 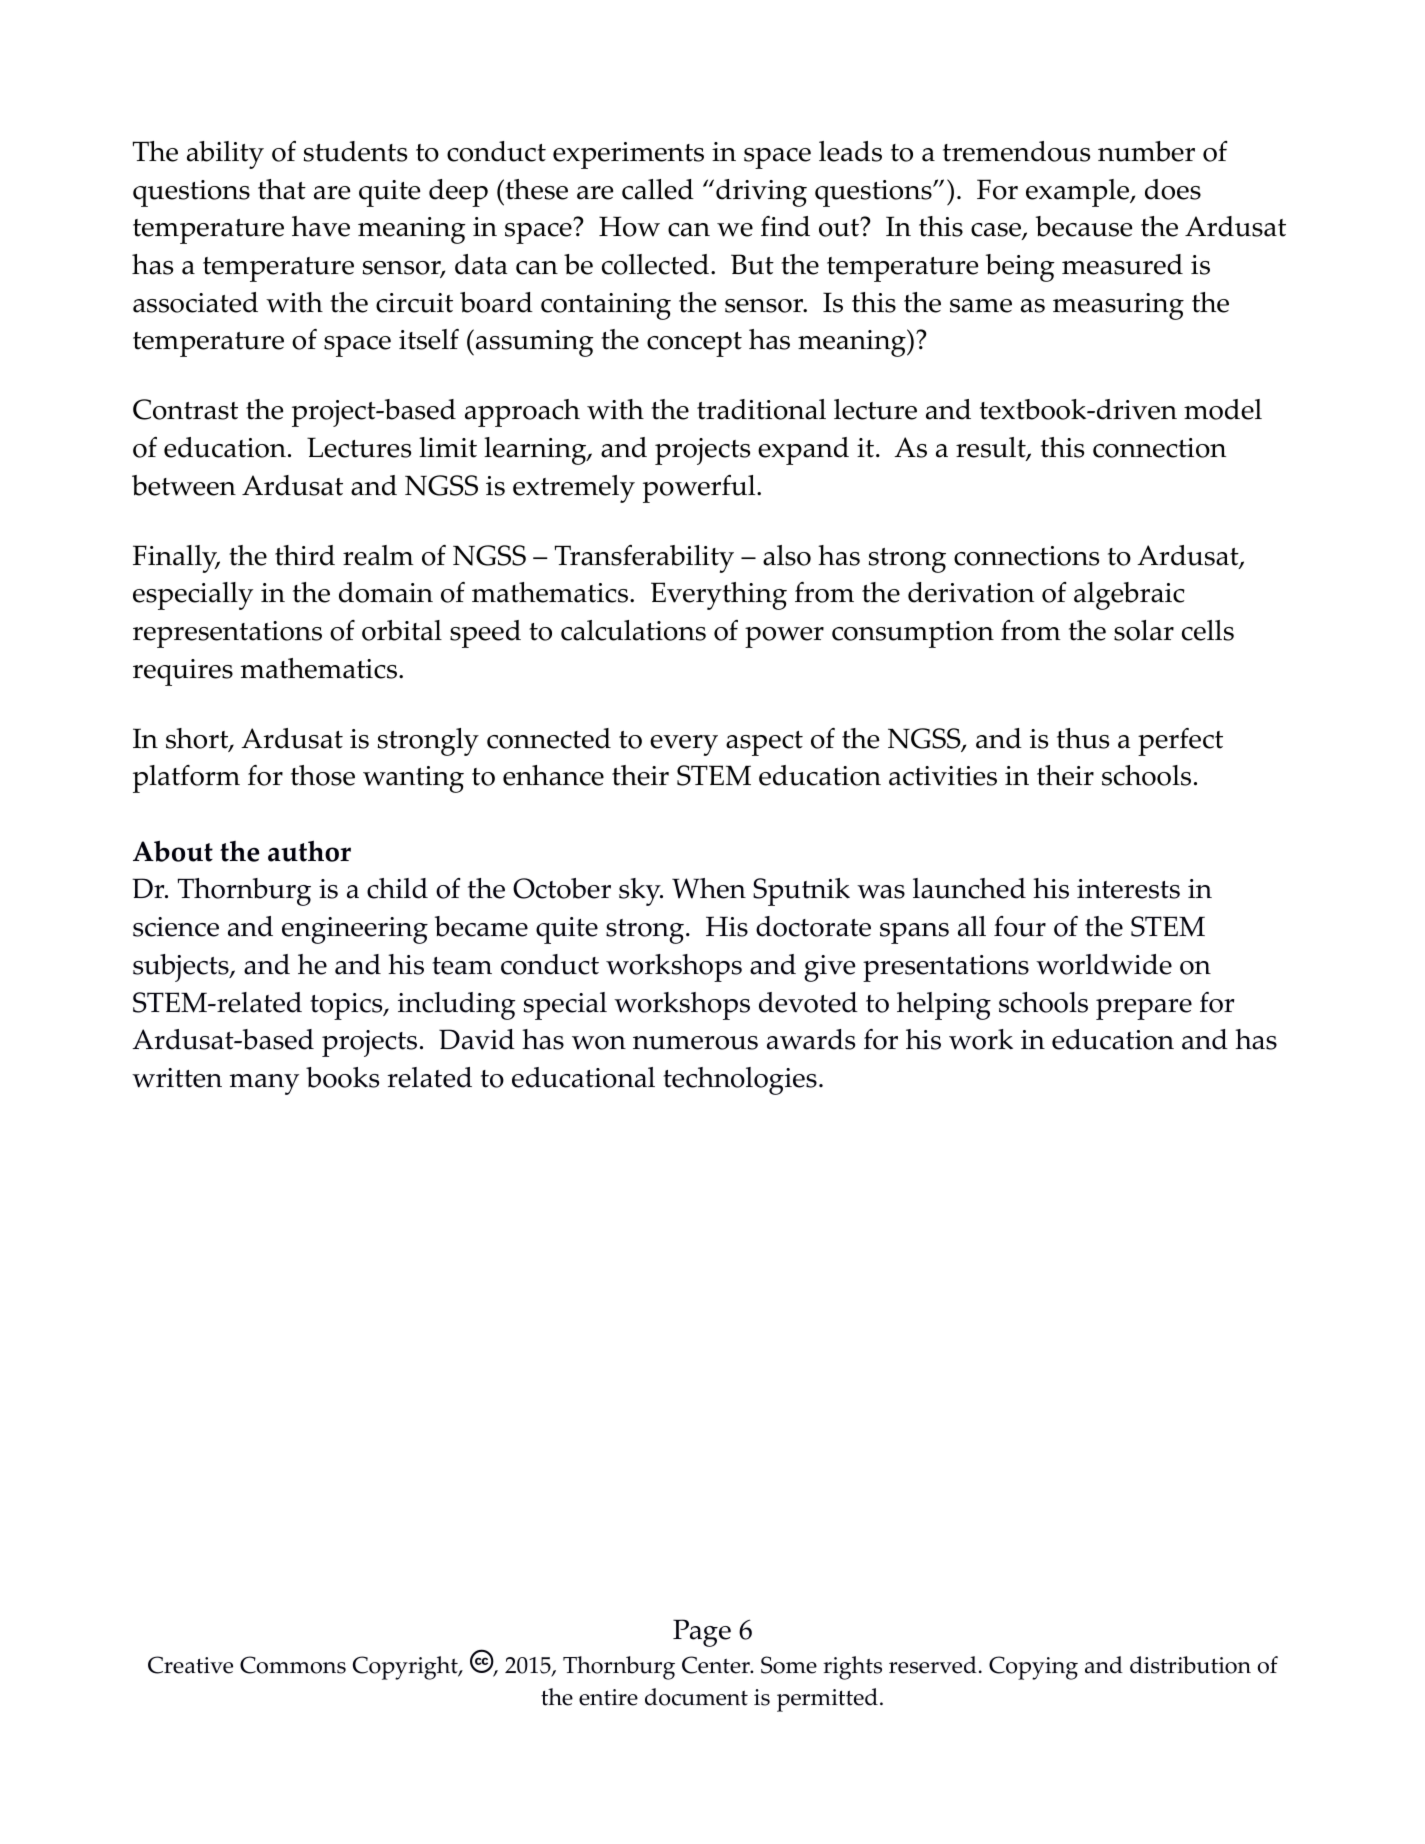 What do you see at coordinates (740, 1081) in the document?
I see `technologies` at bounding box center [740, 1081].
